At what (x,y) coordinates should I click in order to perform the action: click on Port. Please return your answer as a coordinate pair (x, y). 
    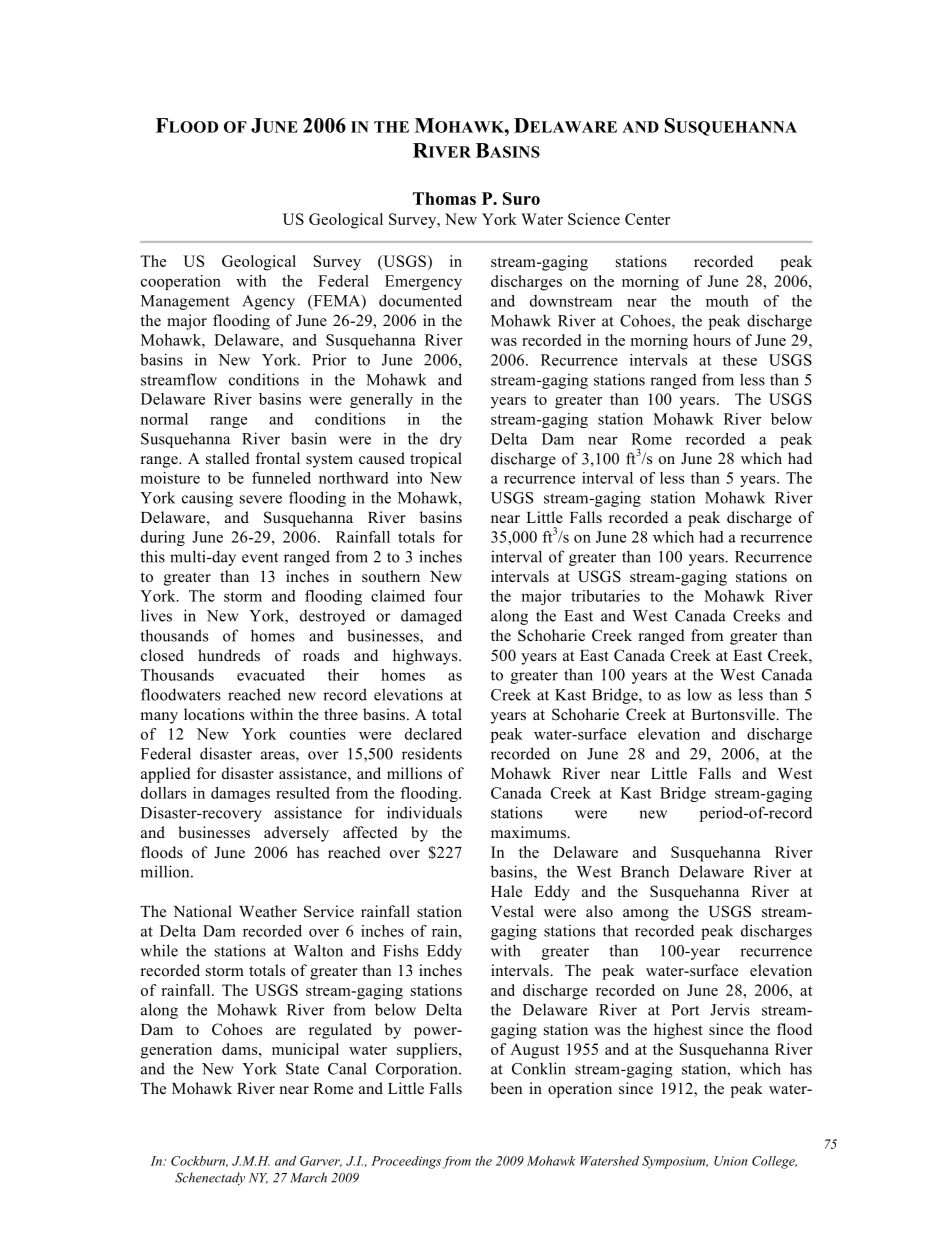
    Looking at the image, I should click on (685, 1010).
